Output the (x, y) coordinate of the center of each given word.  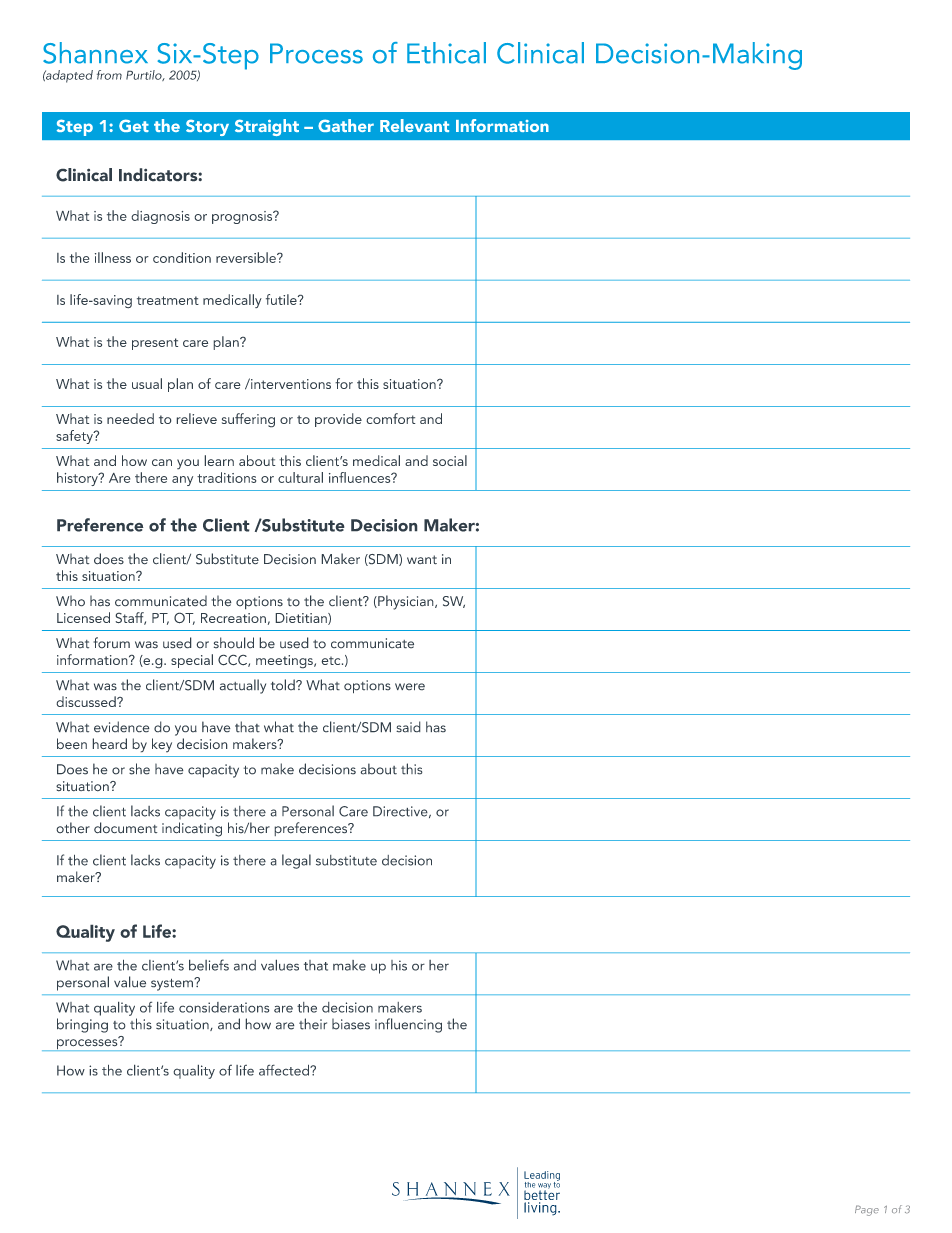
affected (285, 1070)
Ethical (446, 53)
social (450, 460)
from (109, 75)
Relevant (414, 125)
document (126, 828)
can (162, 462)
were (410, 687)
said (408, 727)
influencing (408, 1025)
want (422, 560)
